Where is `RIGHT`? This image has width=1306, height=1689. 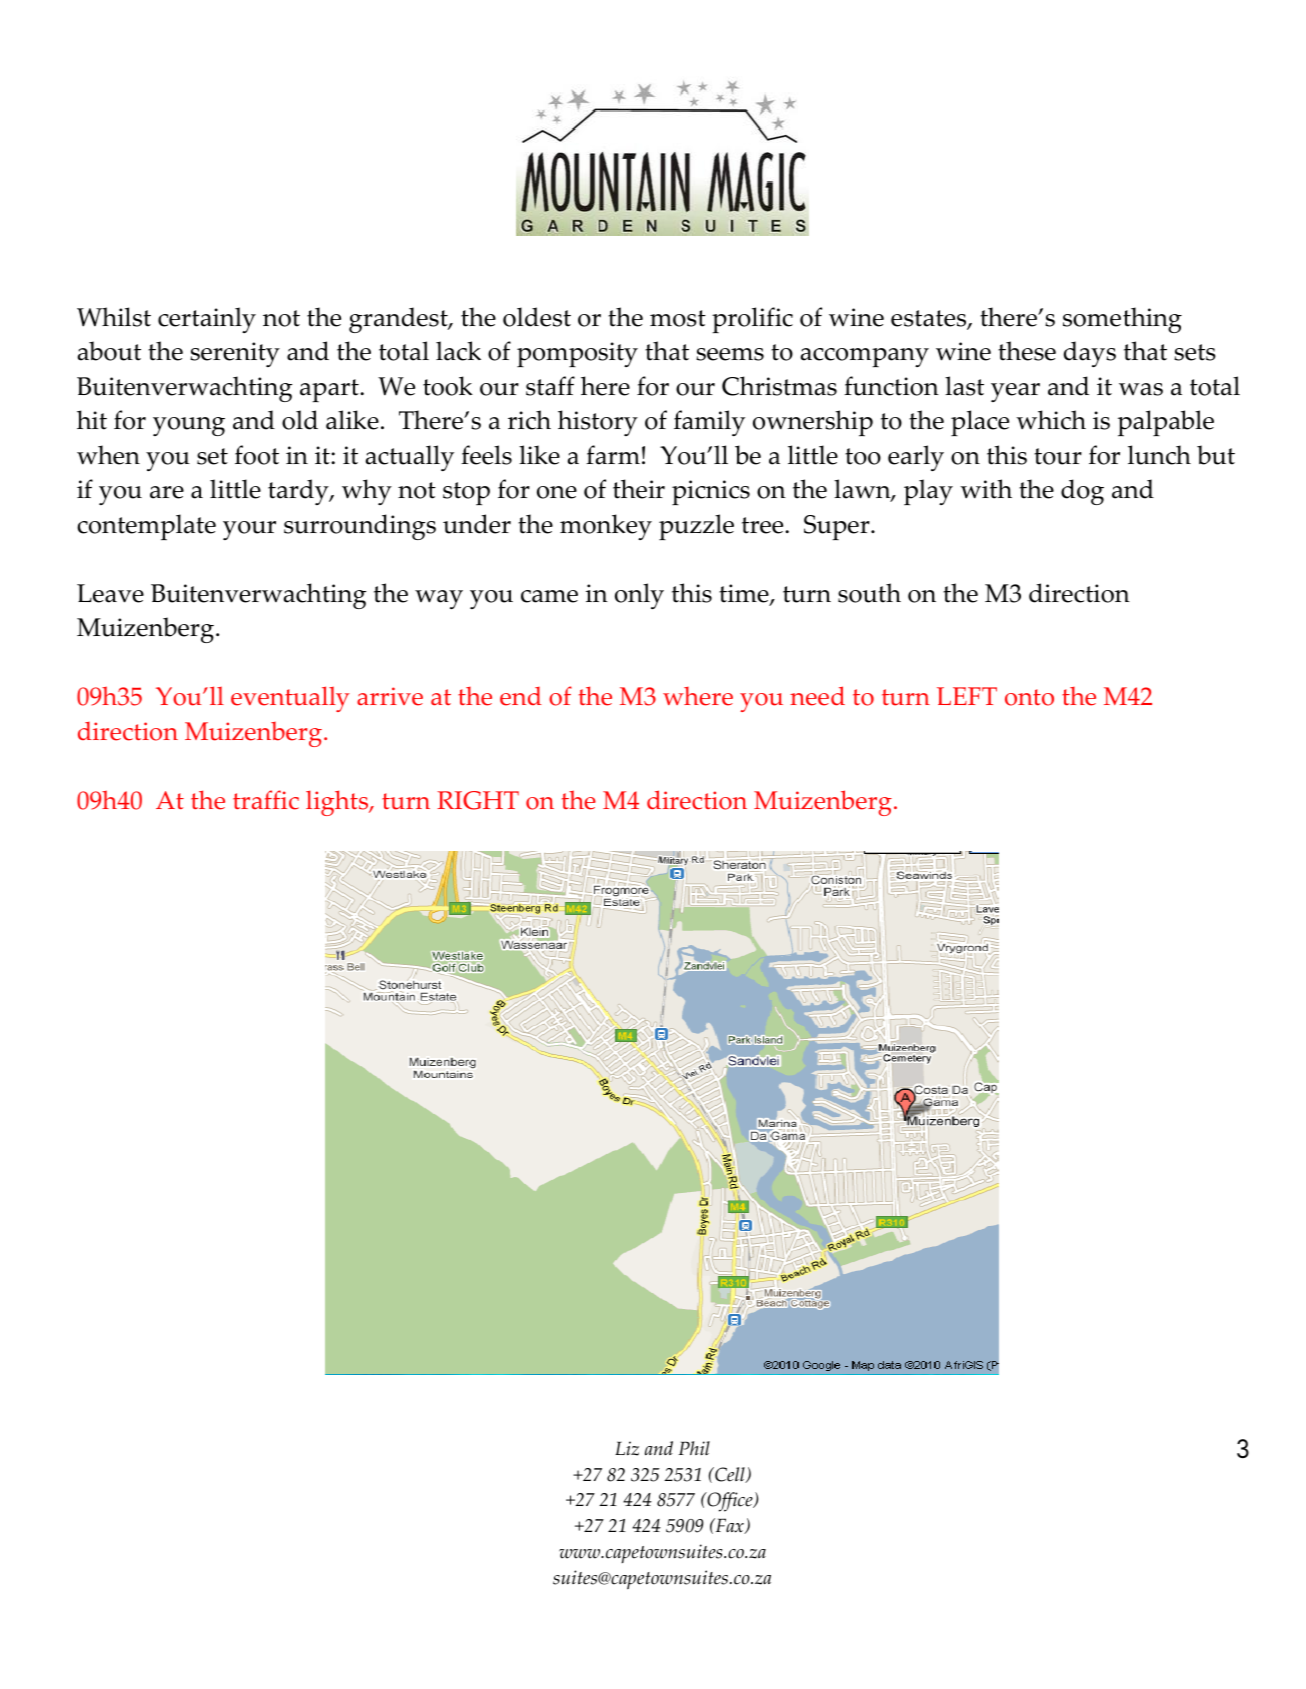 RIGHT is located at coordinates (478, 800).
